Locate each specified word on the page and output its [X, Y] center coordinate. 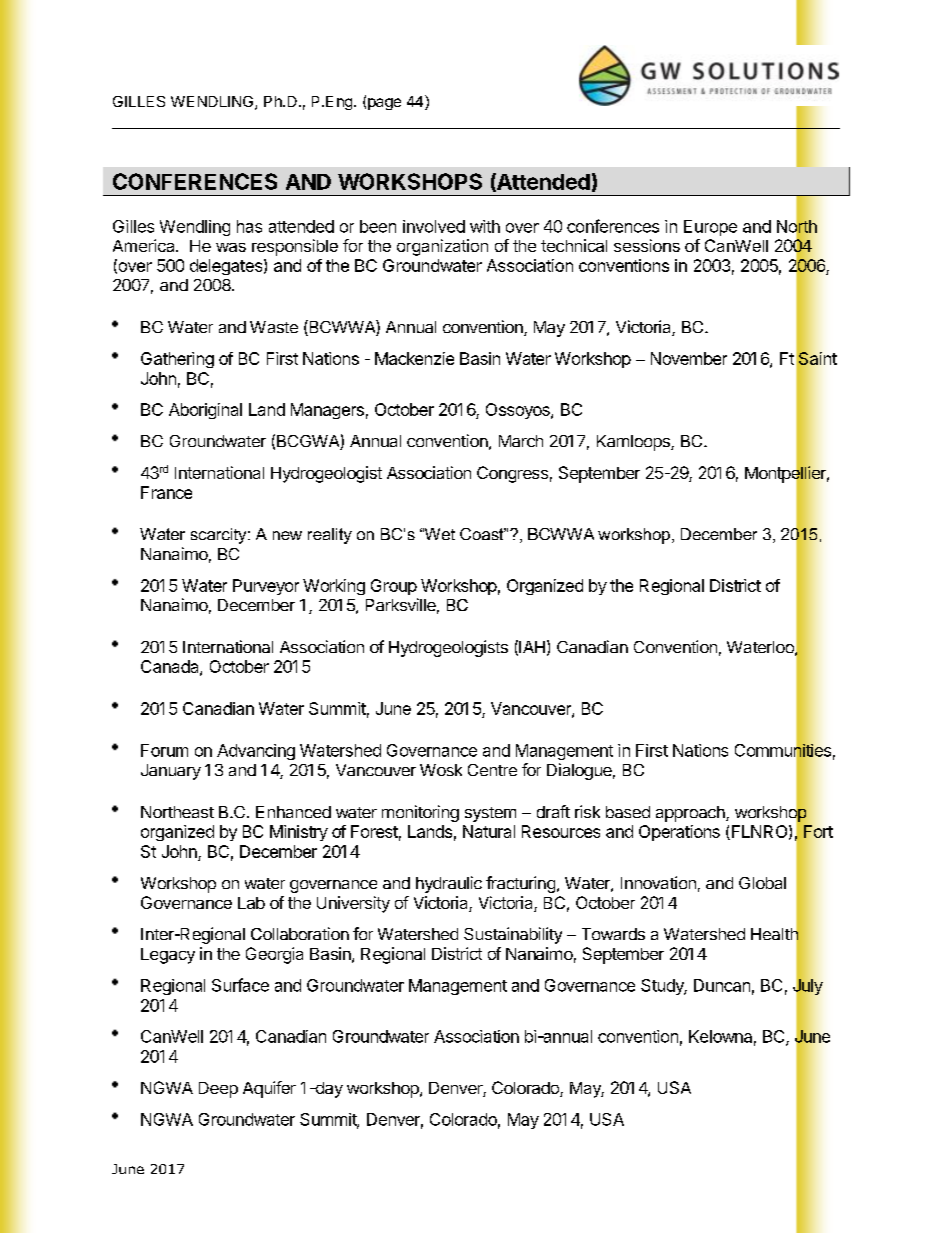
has [249, 226]
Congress [512, 474]
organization [442, 247]
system [490, 814]
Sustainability [513, 935]
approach [691, 814]
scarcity [220, 536]
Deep [218, 1090]
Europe [710, 228]
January [171, 772]
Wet [439, 534]
